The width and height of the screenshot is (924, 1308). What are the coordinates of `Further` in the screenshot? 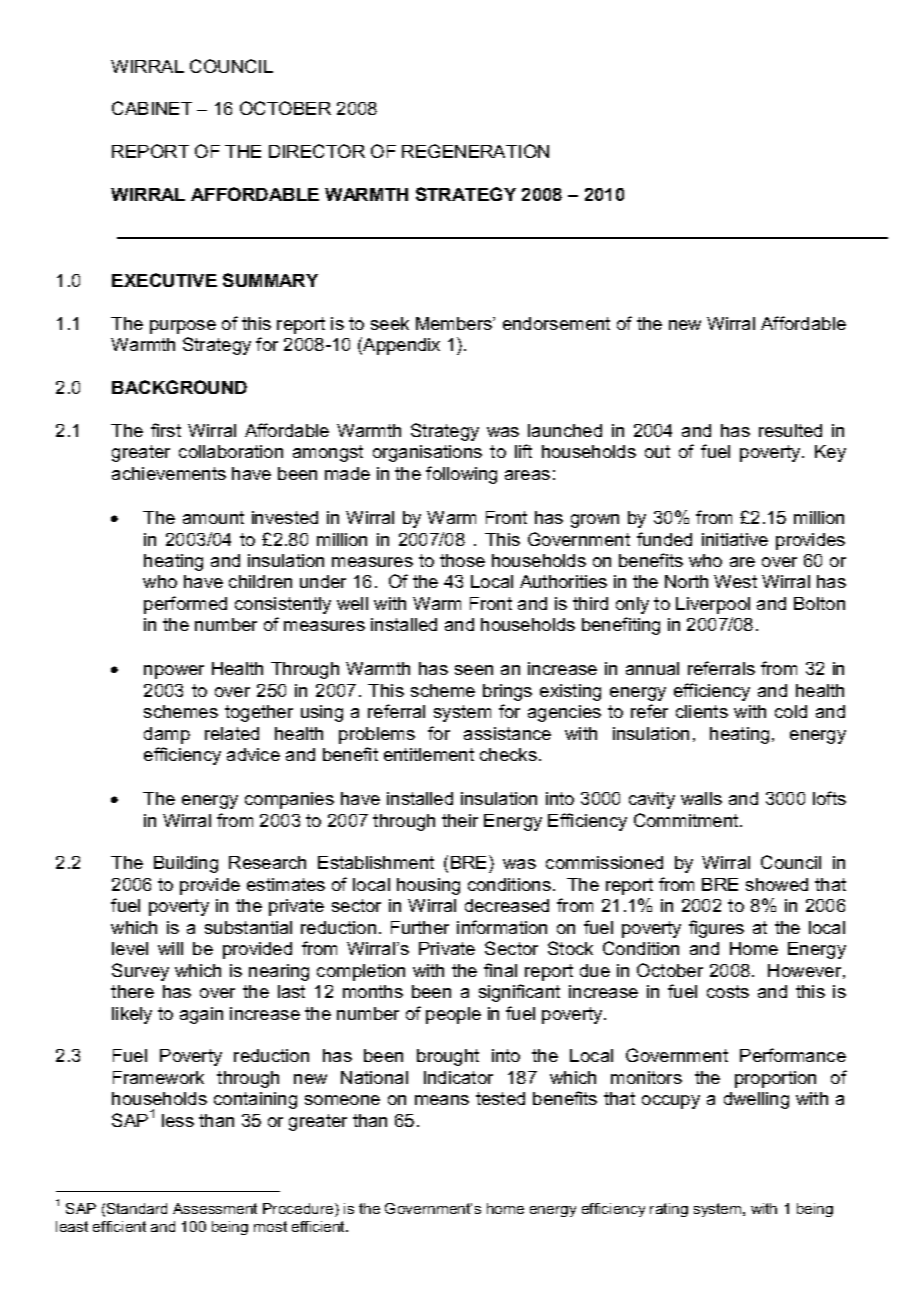 It's located at (420, 927).
